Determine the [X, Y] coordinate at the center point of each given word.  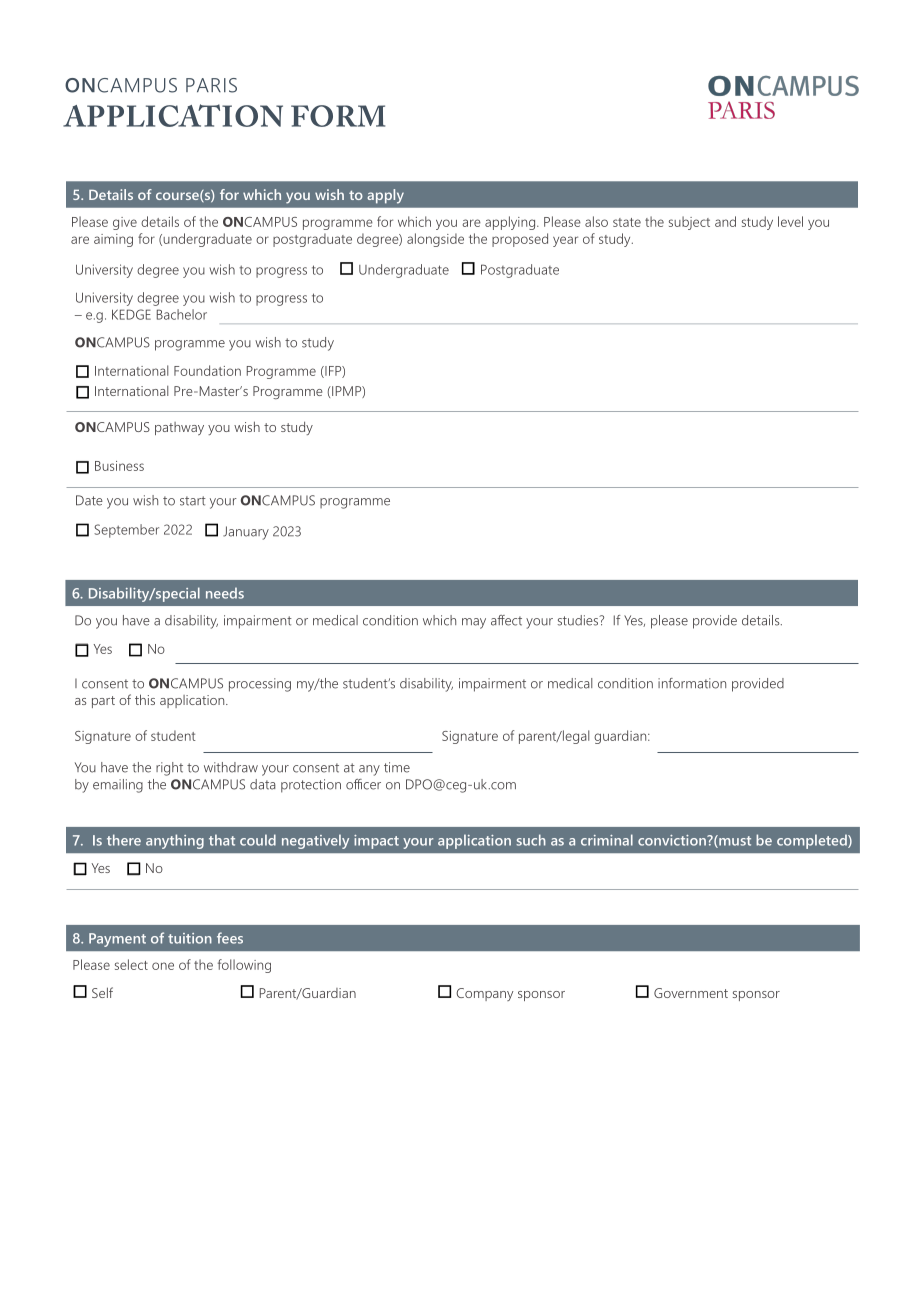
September [126, 531]
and [725, 221]
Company [484, 994]
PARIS [211, 85]
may [474, 623]
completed [813, 841]
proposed [520, 240]
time [397, 767]
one [163, 966]
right [169, 769]
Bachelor [182, 314]
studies [579, 620]
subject [689, 223]
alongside [435, 240]
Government [691, 993]
